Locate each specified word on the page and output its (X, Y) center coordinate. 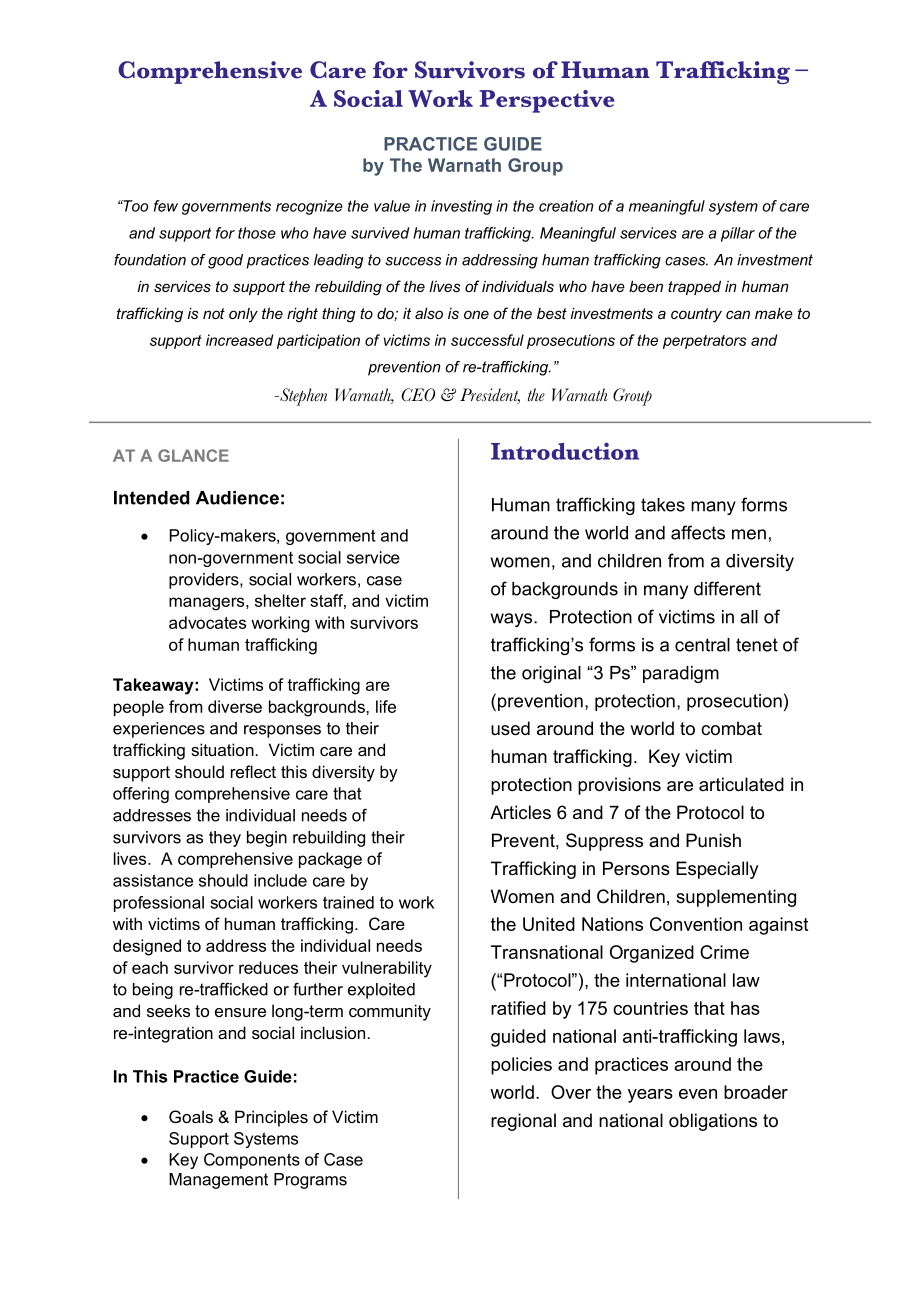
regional (523, 1122)
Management (218, 1181)
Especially (717, 870)
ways (513, 620)
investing (461, 207)
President (490, 396)
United (549, 924)
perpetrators (705, 342)
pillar (738, 234)
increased (239, 340)
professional (159, 904)
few (166, 206)
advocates (207, 622)
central (702, 645)
